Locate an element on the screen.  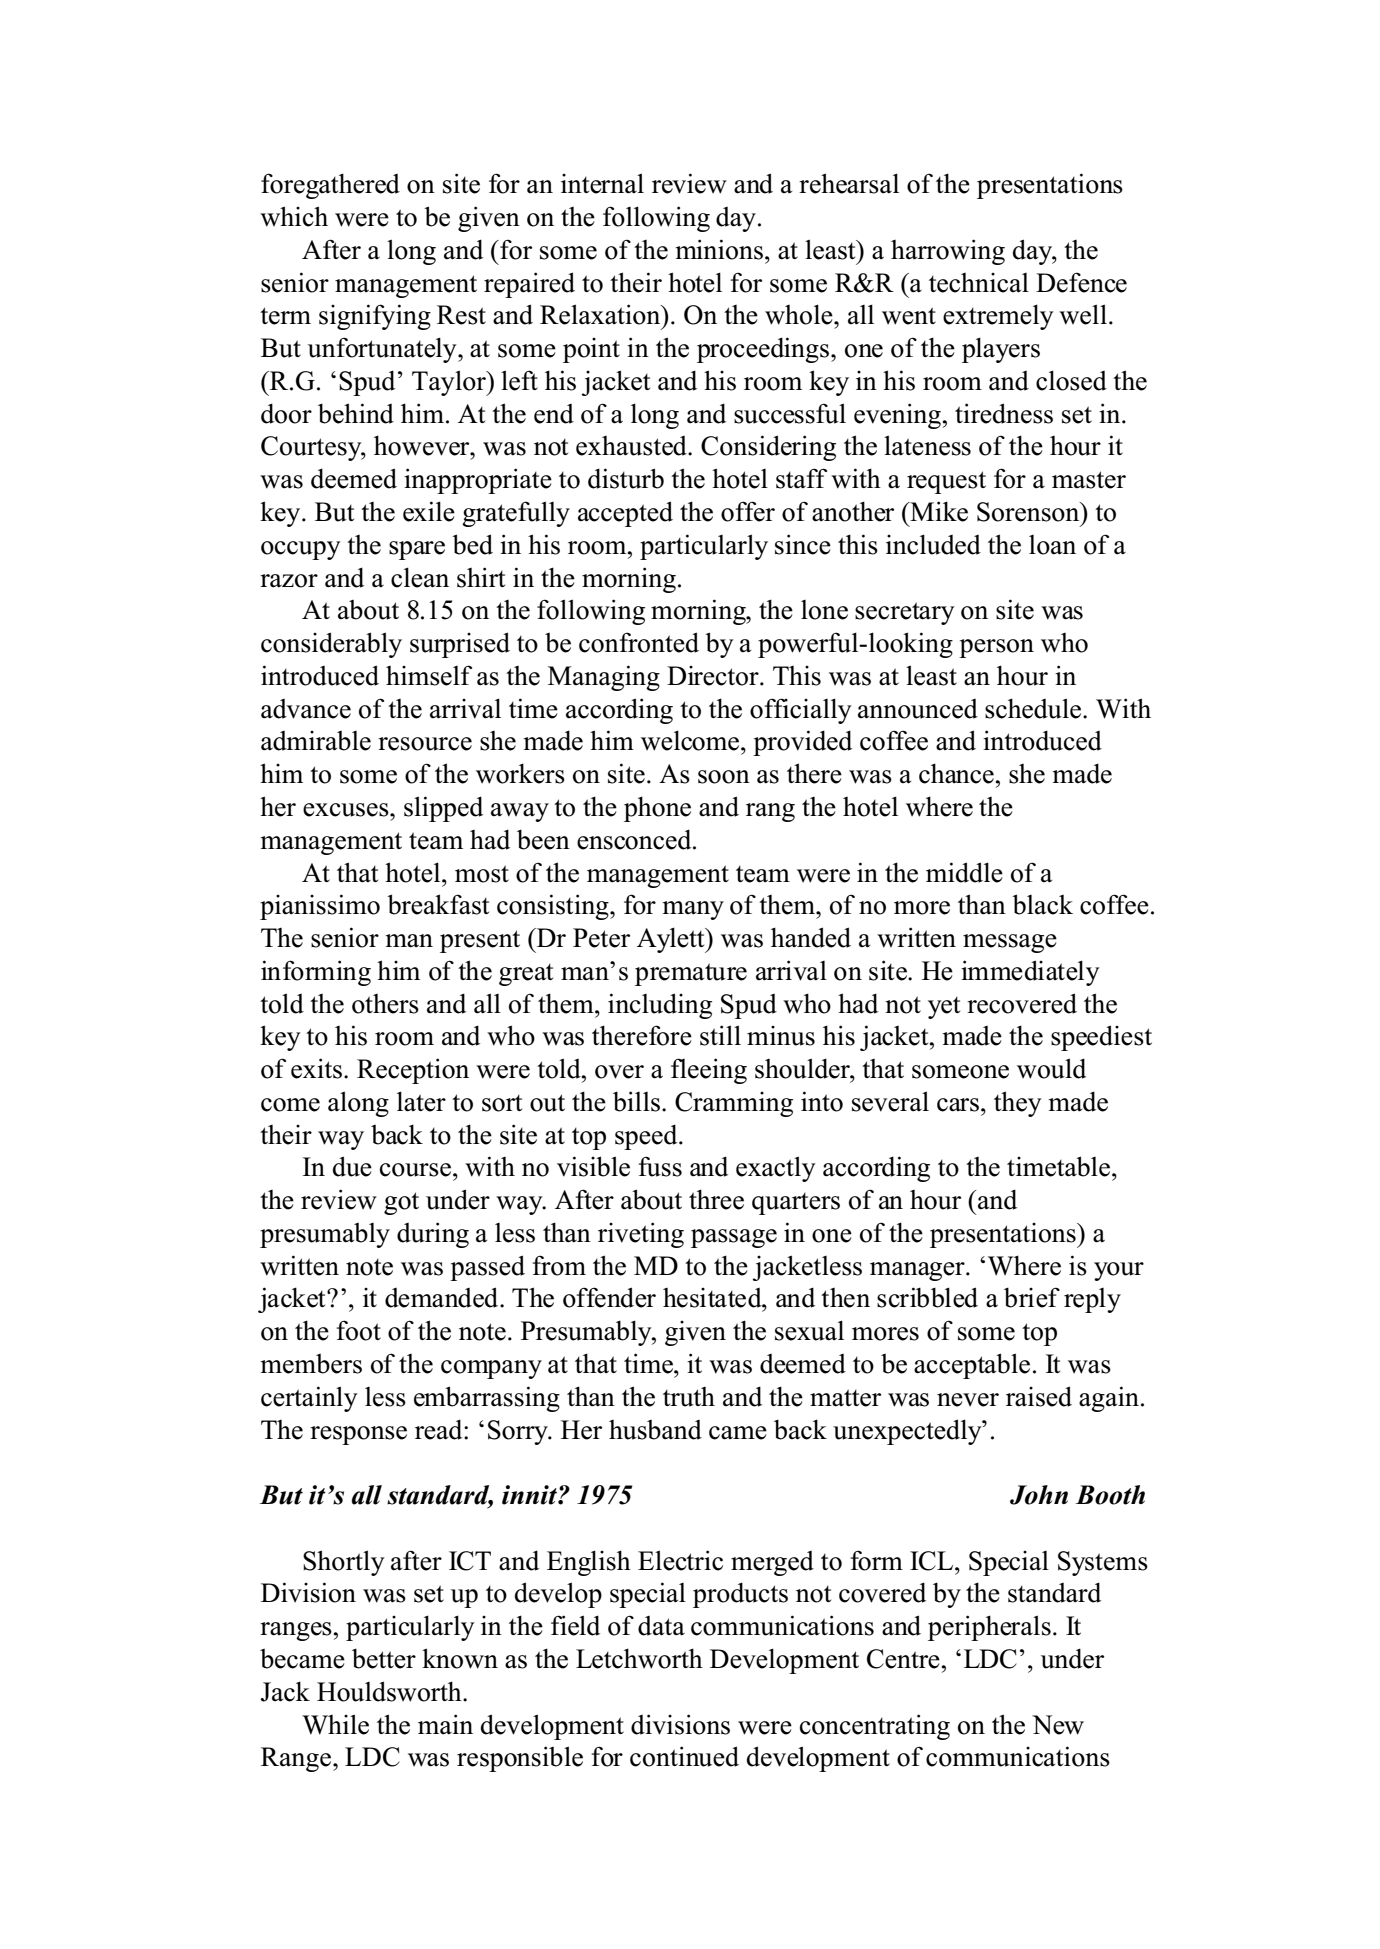
technical is located at coordinates (979, 283).
